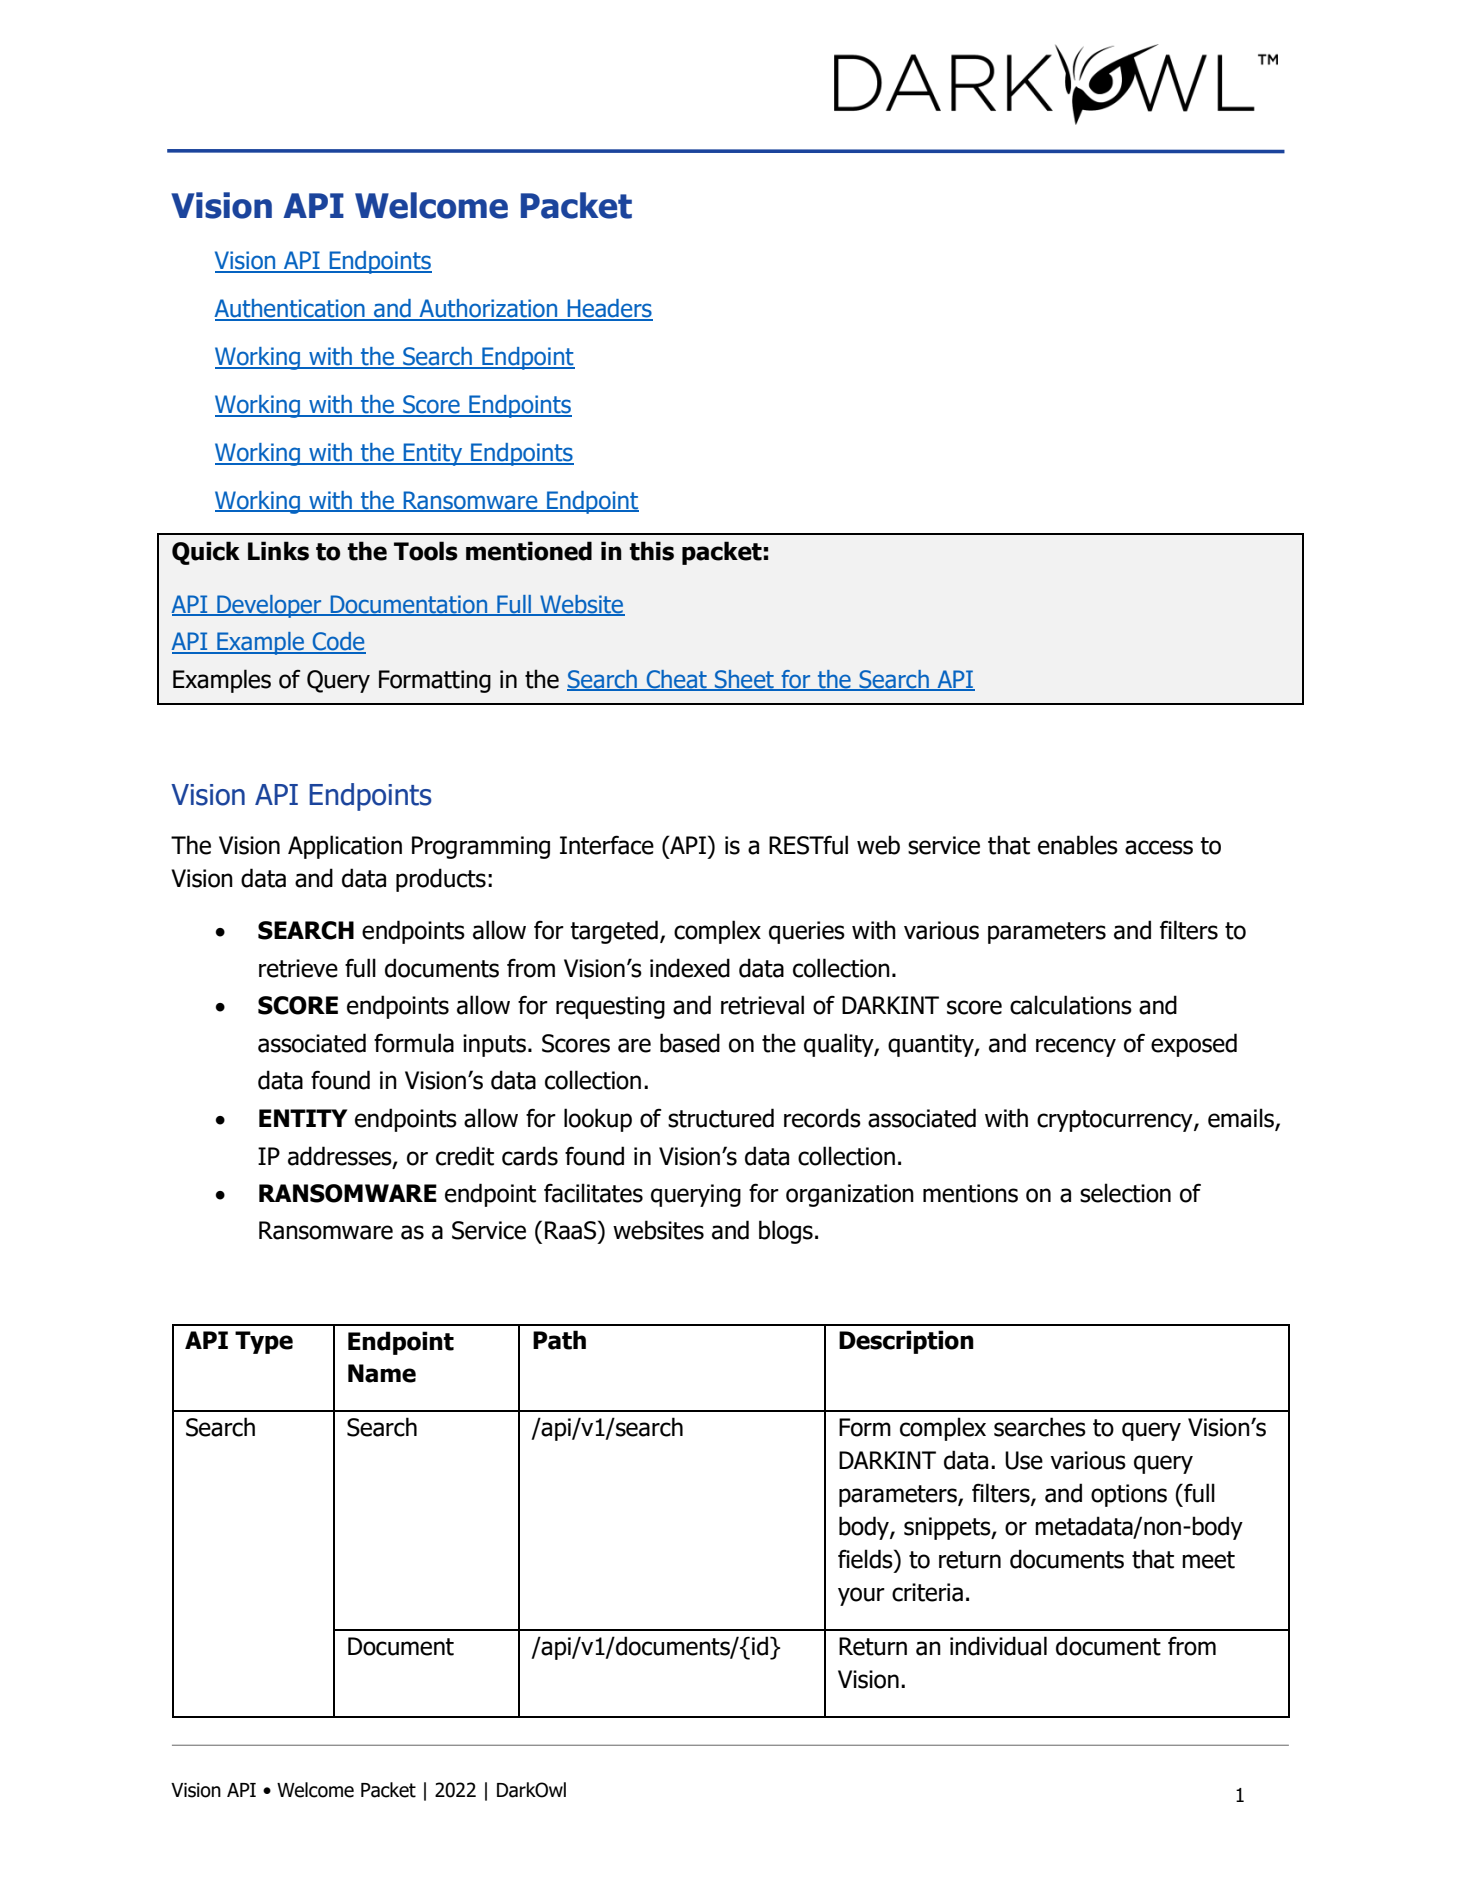 The height and width of the screenshot is (1890, 1461). What do you see at coordinates (651, 551) in the screenshot?
I see `this` at bounding box center [651, 551].
